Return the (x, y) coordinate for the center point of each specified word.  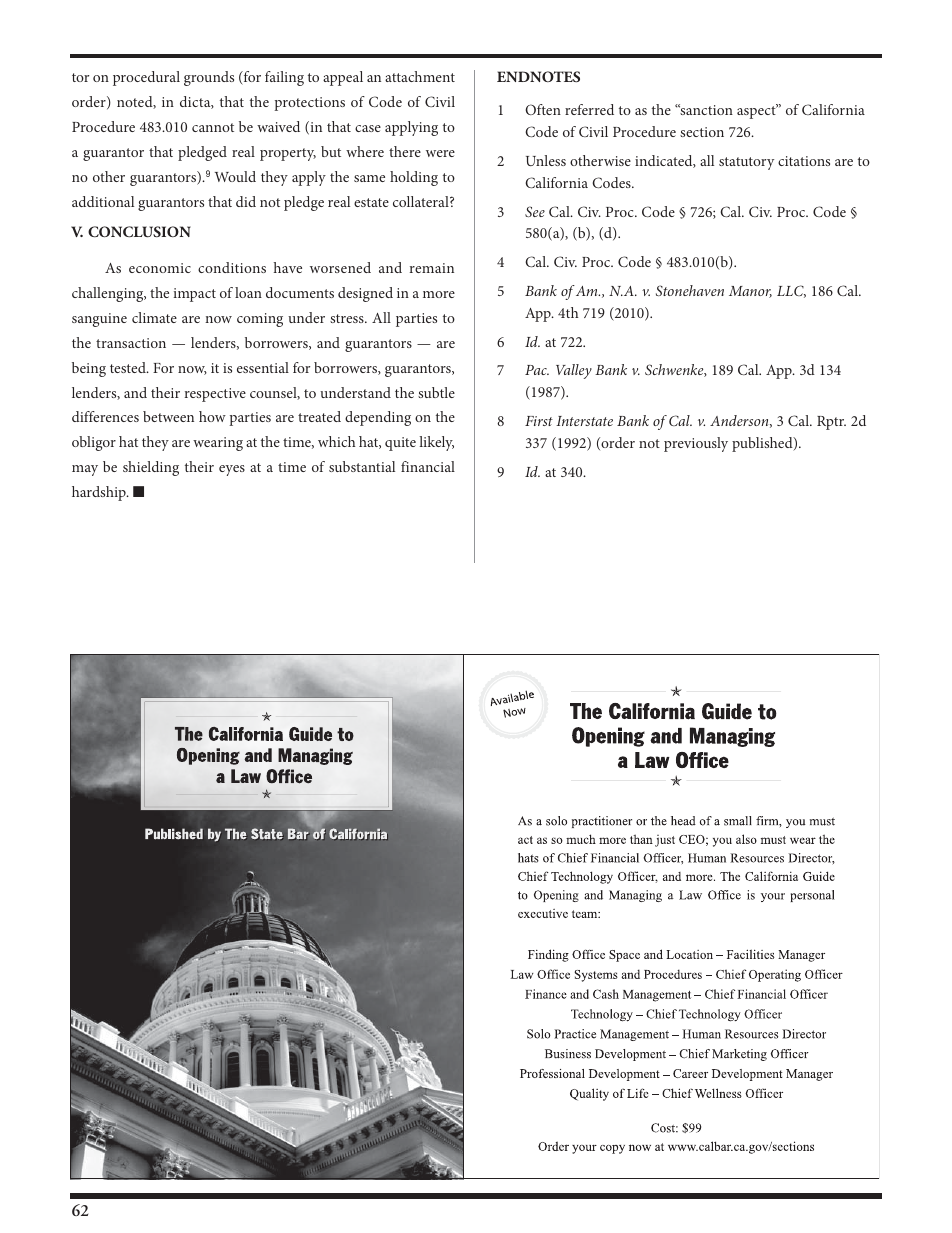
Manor (750, 292)
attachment (420, 76)
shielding (151, 468)
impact (194, 295)
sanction (705, 109)
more (439, 294)
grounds (209, 78)
